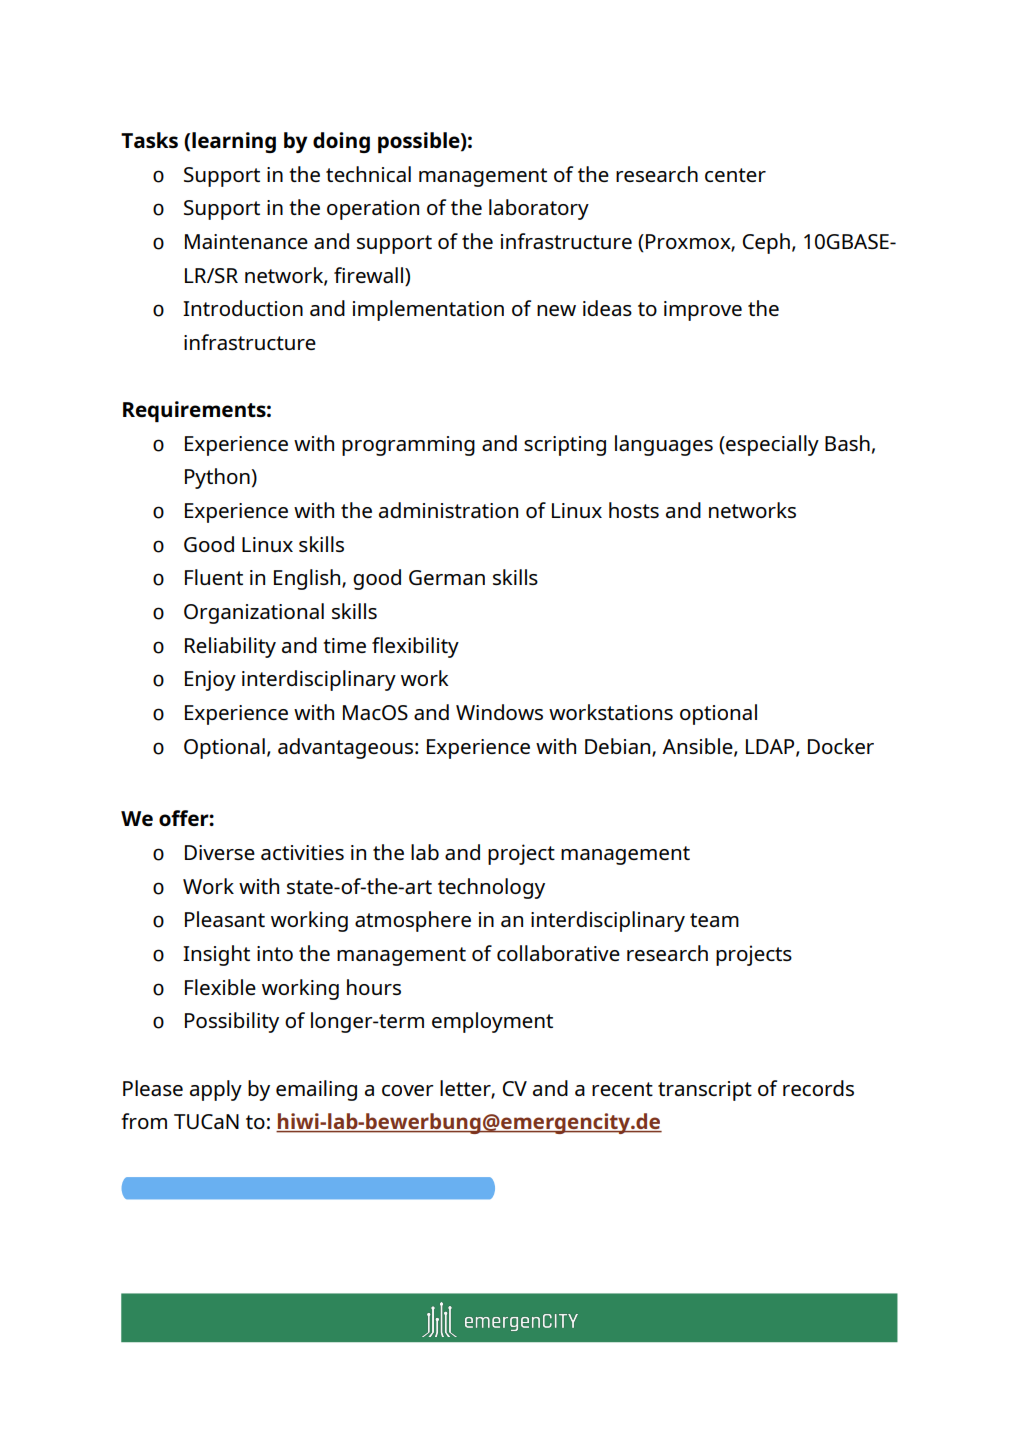 This image has width=1019, height=1439. What do you see at coordinates (415, 647) in the image?
I see `flexibility` at bounding box center [415, 647].
